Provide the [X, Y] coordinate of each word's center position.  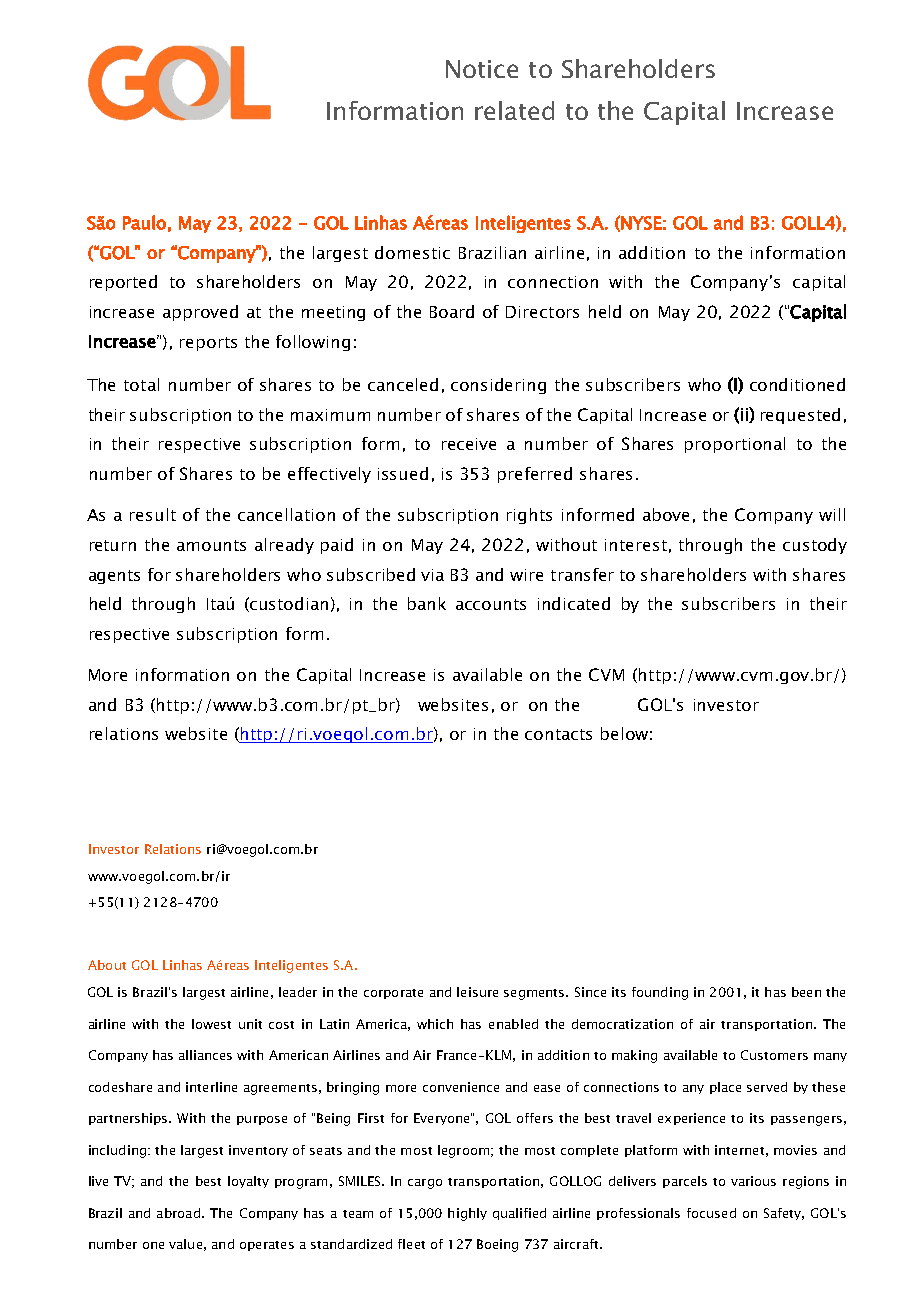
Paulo [144, 222]
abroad [178, 1213]
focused [711, 1213]
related [514, 110]
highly [467, 1214]
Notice [482, 69]
